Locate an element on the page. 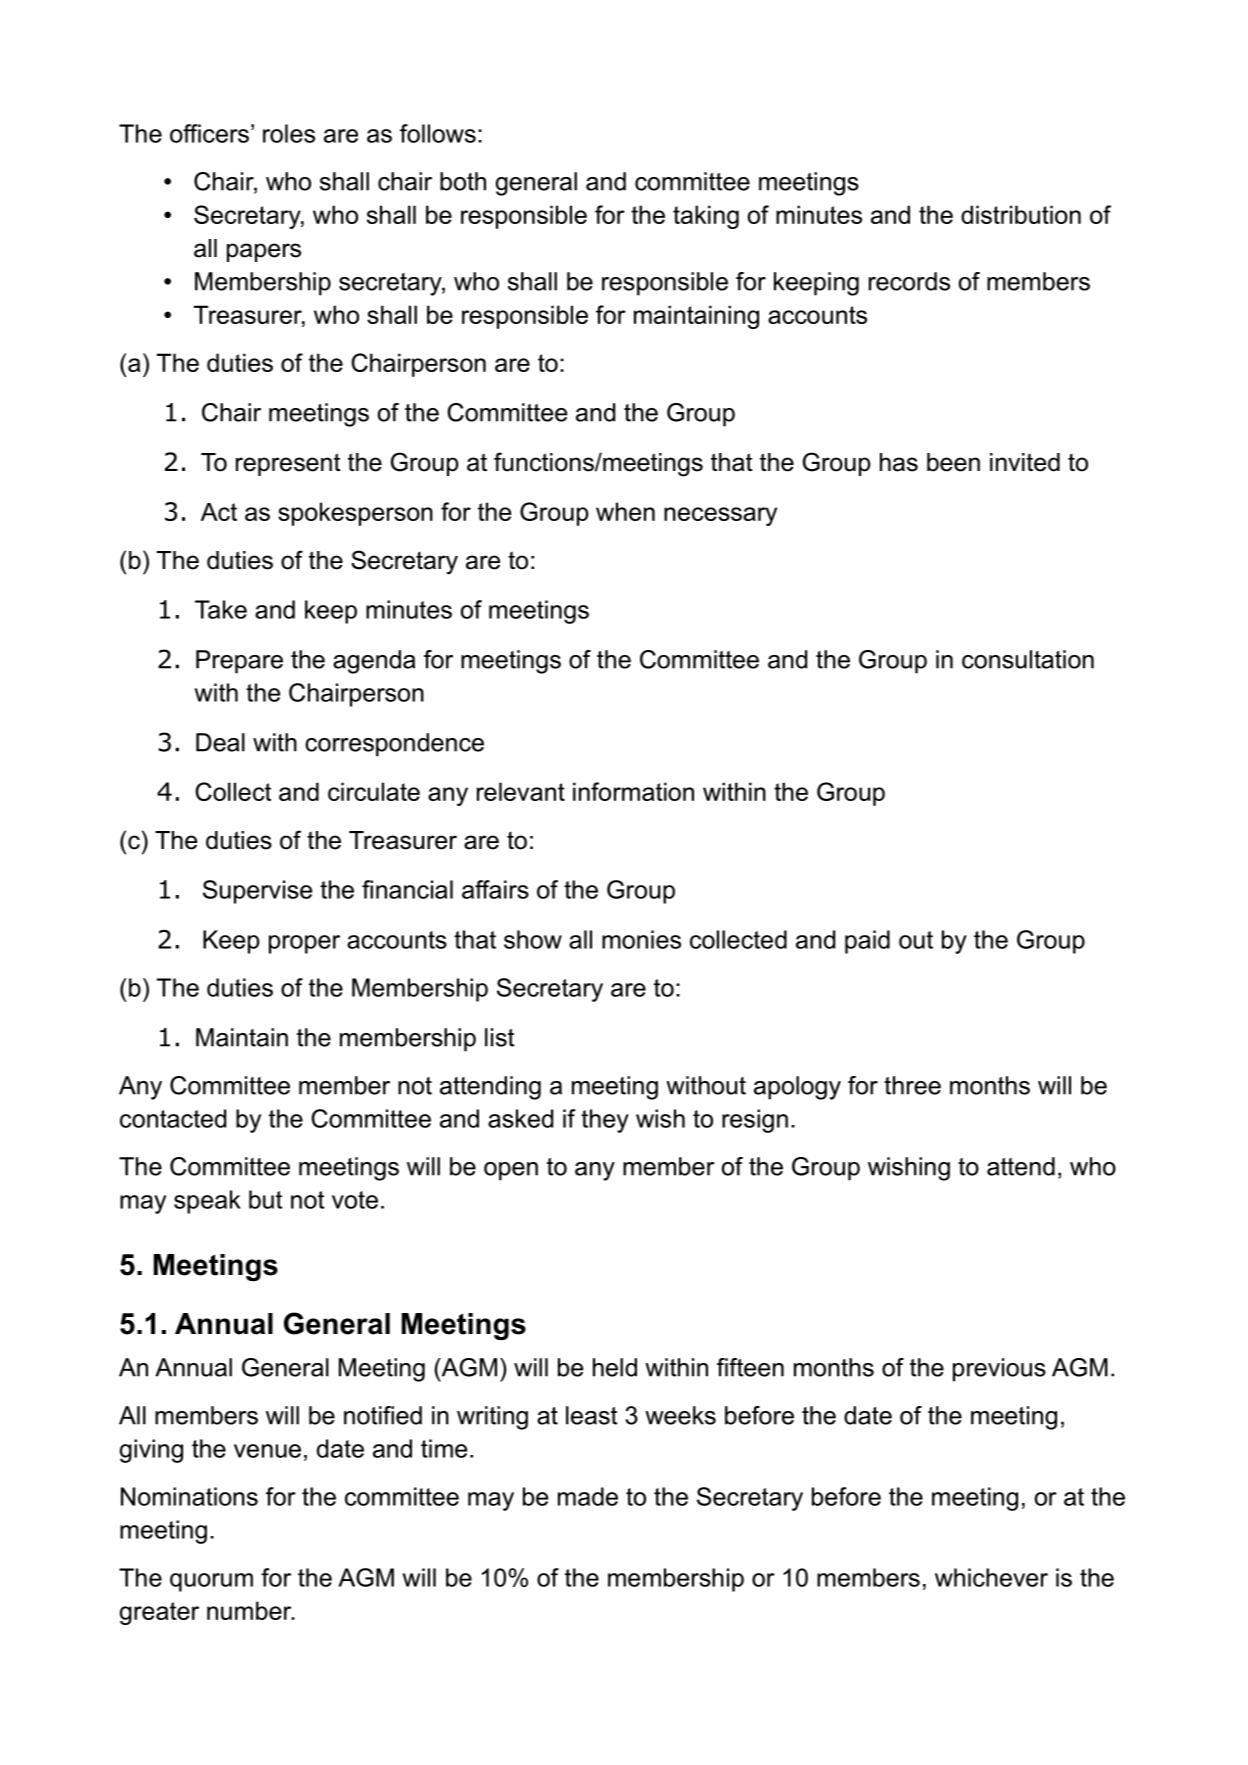  roles is located at coordinates (289, 133).
